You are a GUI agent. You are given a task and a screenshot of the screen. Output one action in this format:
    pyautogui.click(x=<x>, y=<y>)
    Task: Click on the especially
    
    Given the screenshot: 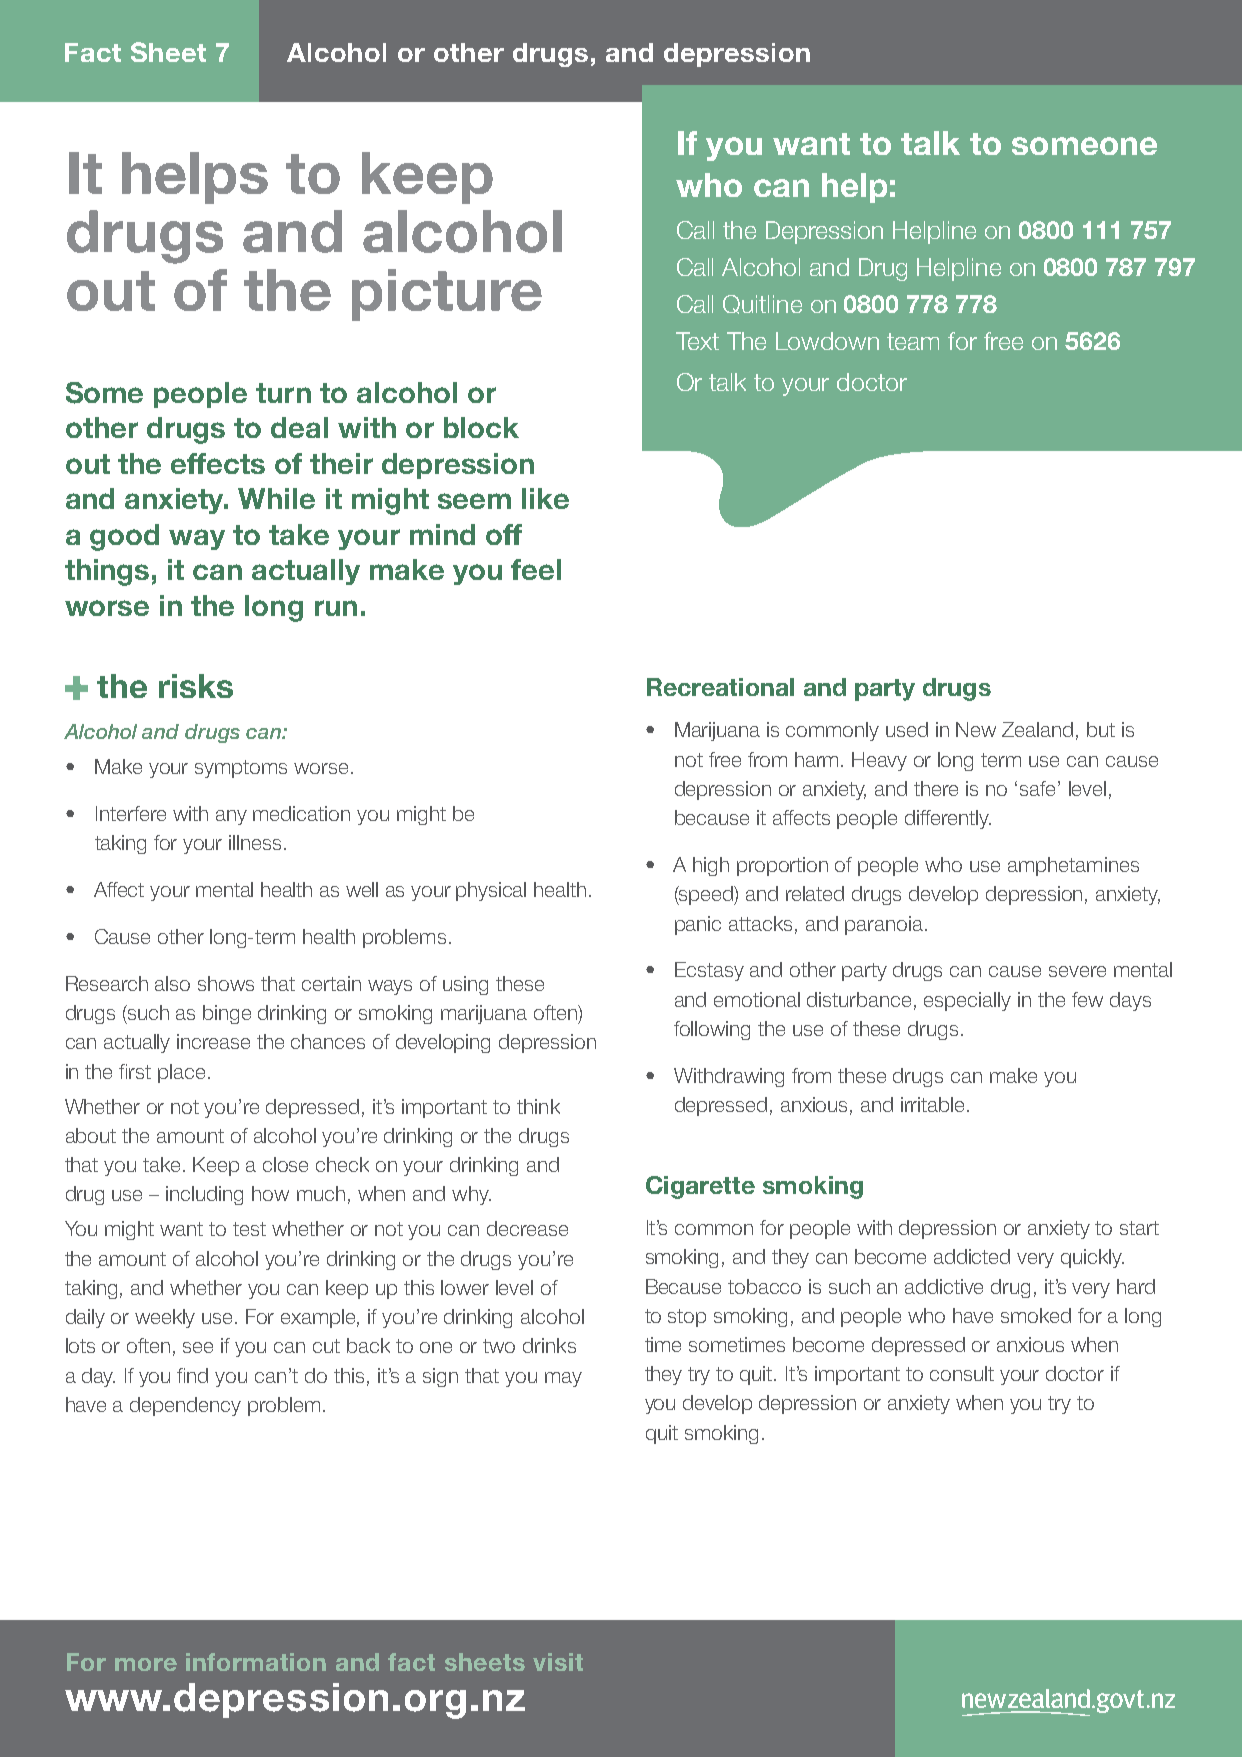 What is the action you would take?
    pyautogui.click(x=967, y=1001)
